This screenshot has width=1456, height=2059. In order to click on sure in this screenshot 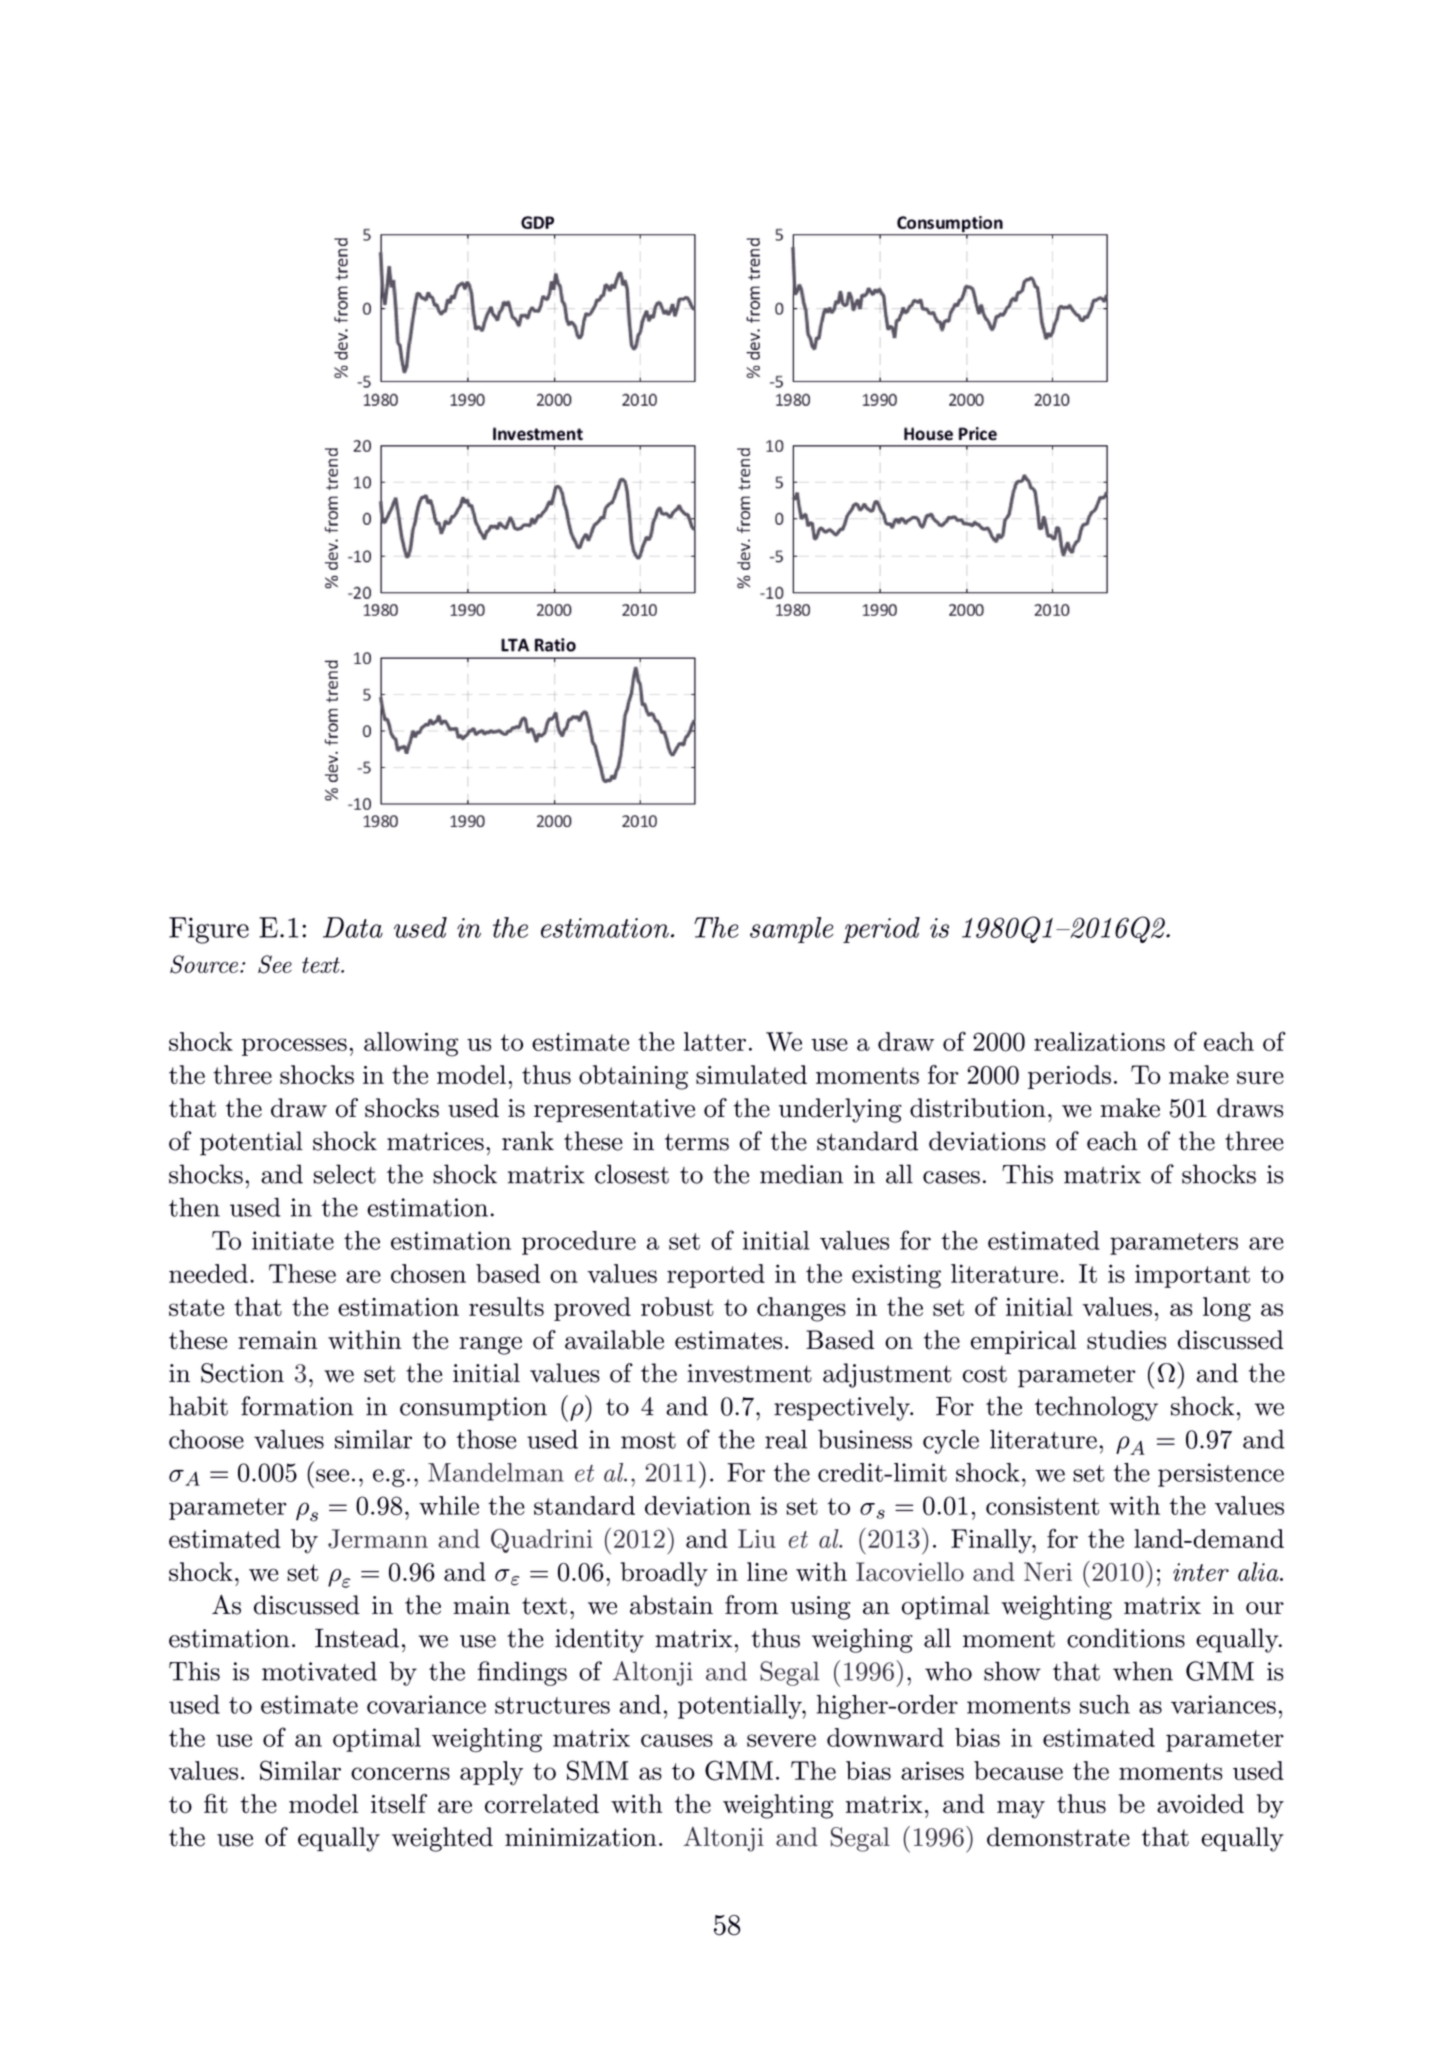, I will do `click(1260, 1077)`.
